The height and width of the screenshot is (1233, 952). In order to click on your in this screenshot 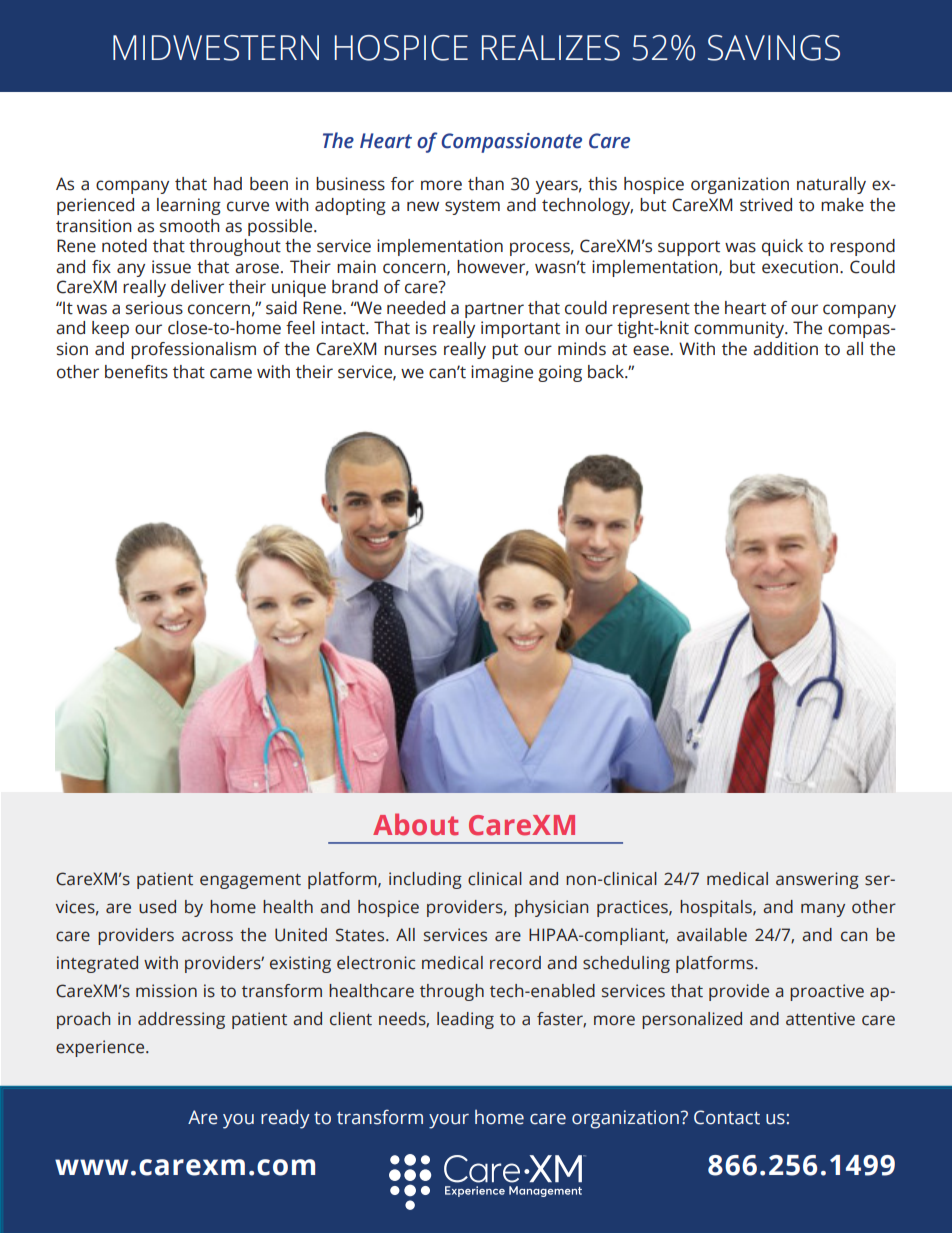, I will do `click(449, 1121)`.
